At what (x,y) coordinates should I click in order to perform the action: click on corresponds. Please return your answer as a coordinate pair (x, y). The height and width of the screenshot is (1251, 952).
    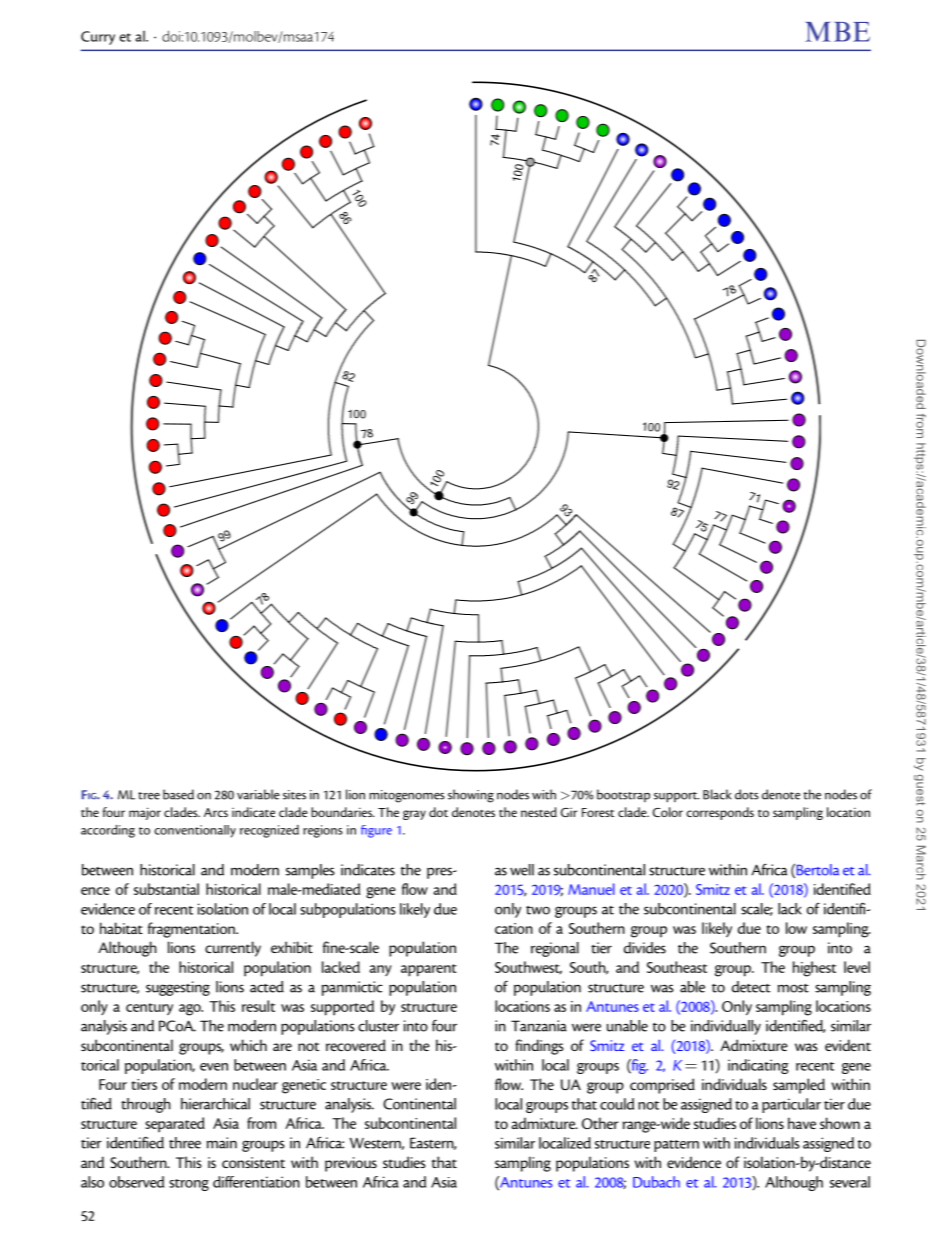
    Looking at the image, I should click on (720, 813).
